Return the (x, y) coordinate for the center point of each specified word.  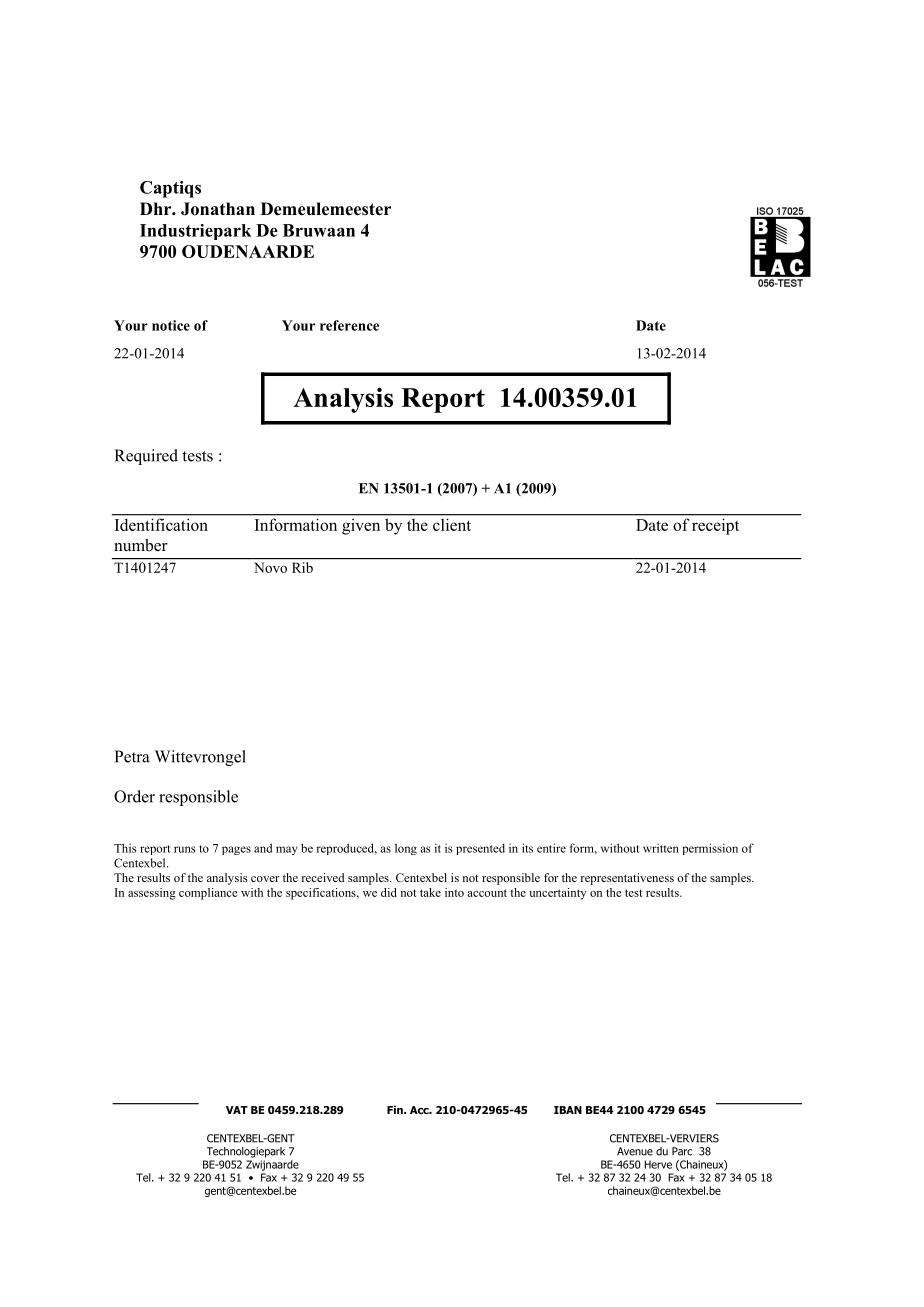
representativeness (627, 879)
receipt (715, 527)
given (361, 527)
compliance (208, 894)
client (452, 525)
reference (349, 325)
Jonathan (218, 209)
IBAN (568, 1110)
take (430, 892)
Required (146, 457)
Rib (302, 567)
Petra (132, 756)
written (661, 848)
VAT (237, 1110)
